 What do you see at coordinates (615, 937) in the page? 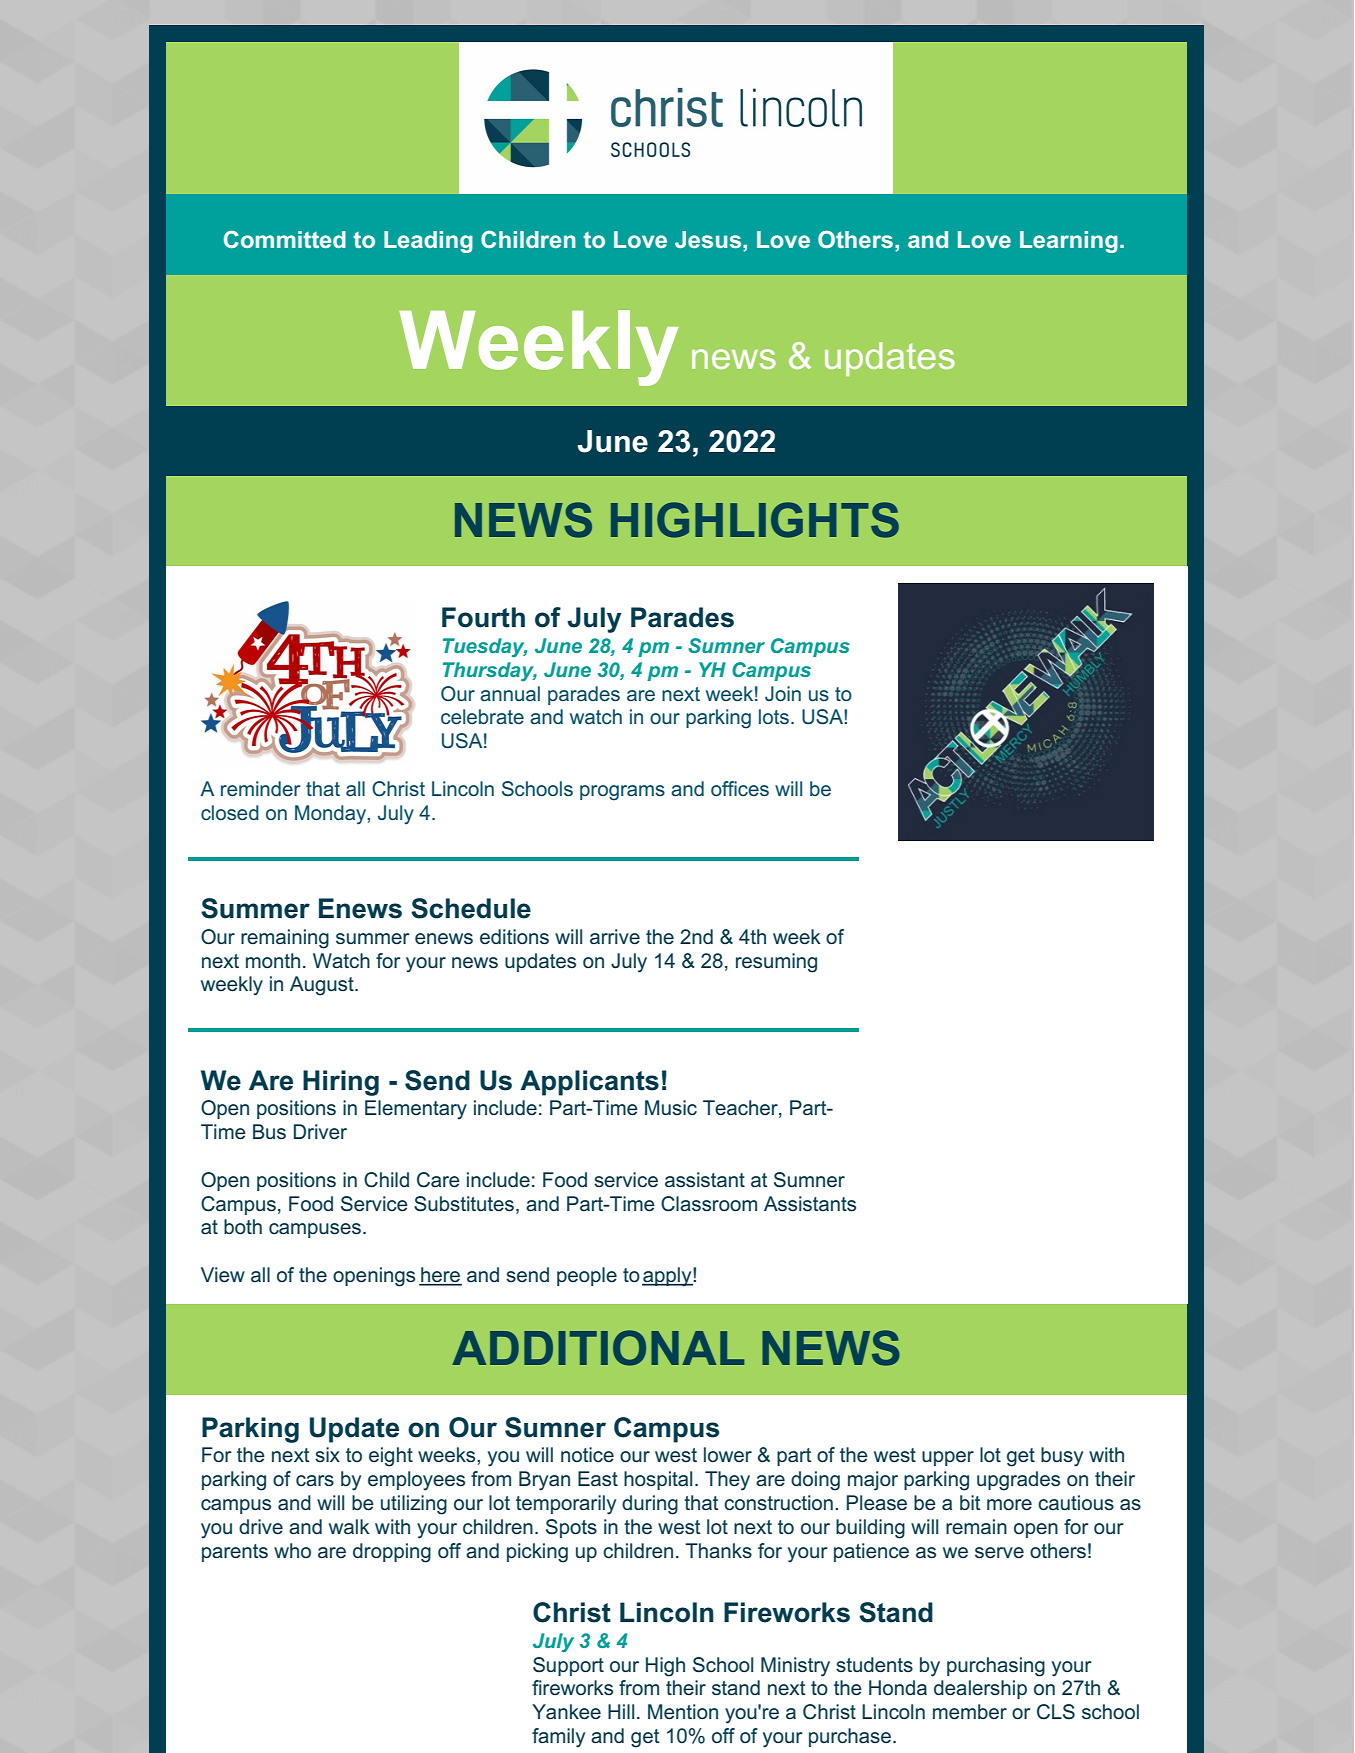
I see `arrive` at bounding box center [615, 937].
